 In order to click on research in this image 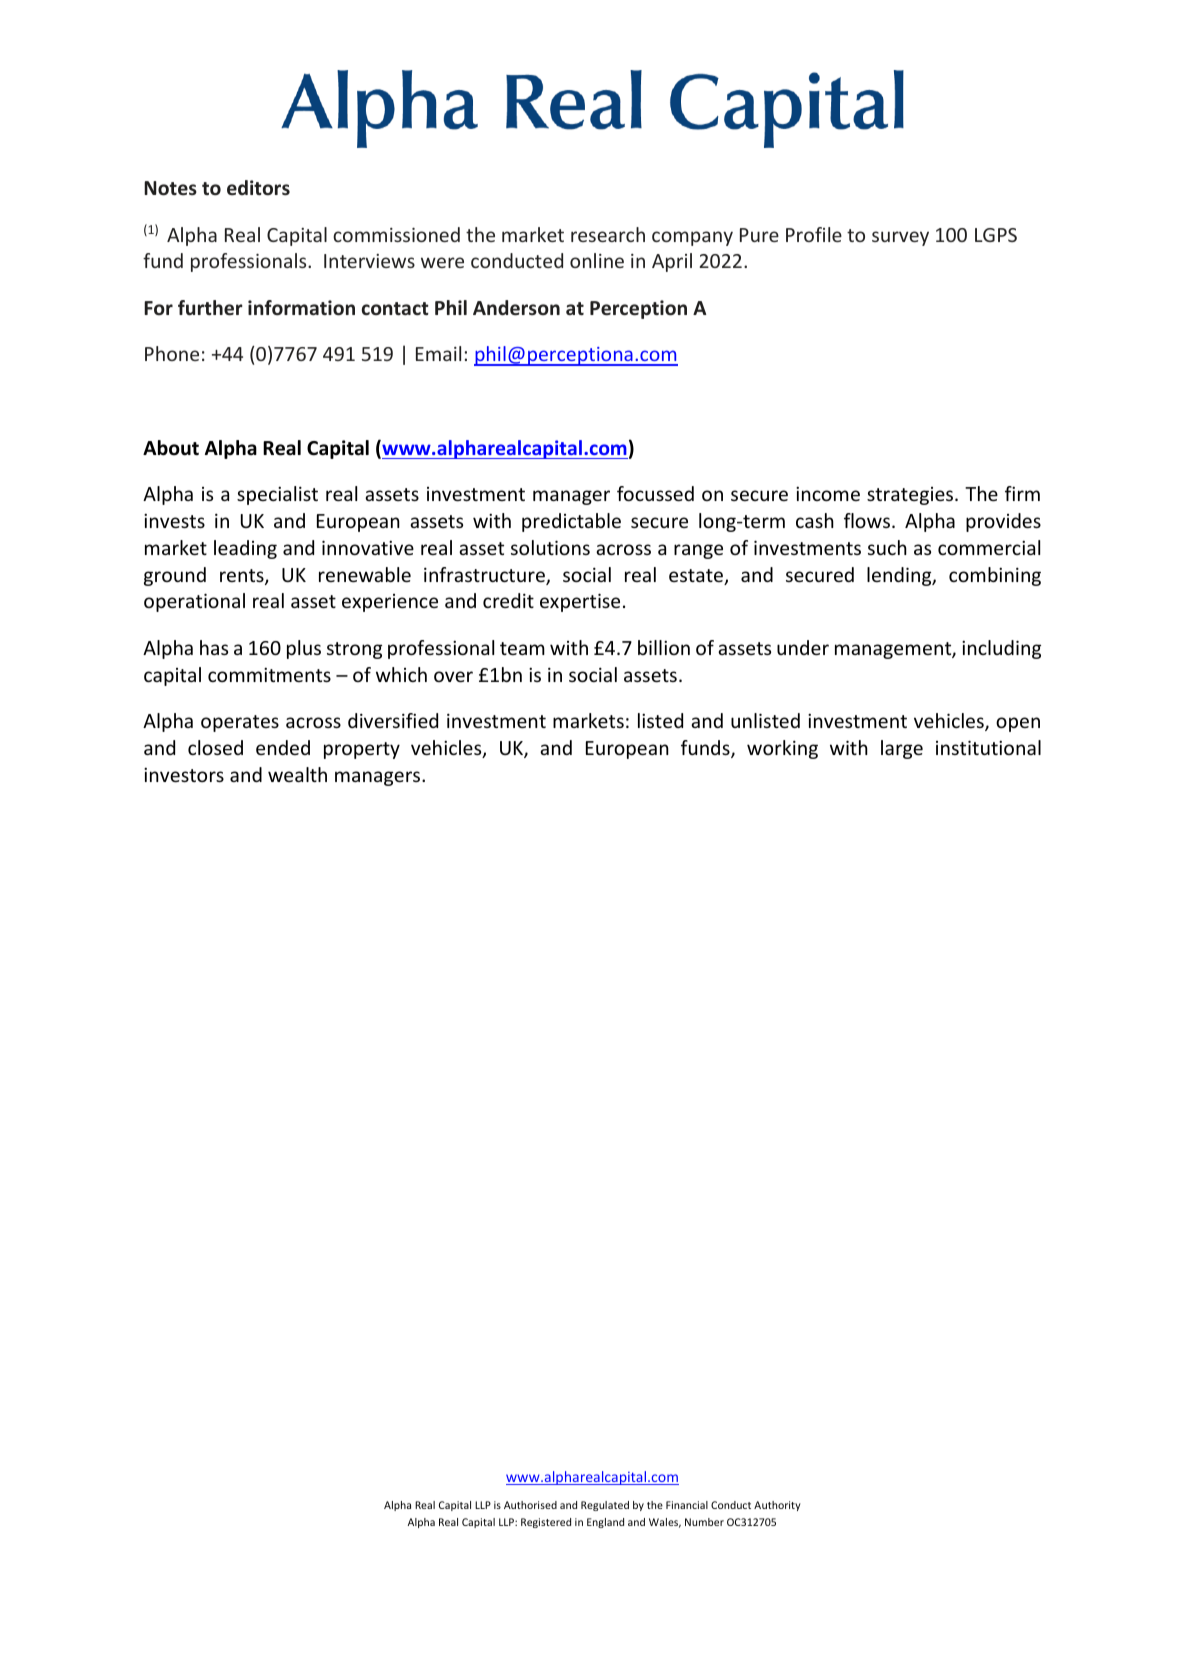, I will do `click(608, 234)`.
